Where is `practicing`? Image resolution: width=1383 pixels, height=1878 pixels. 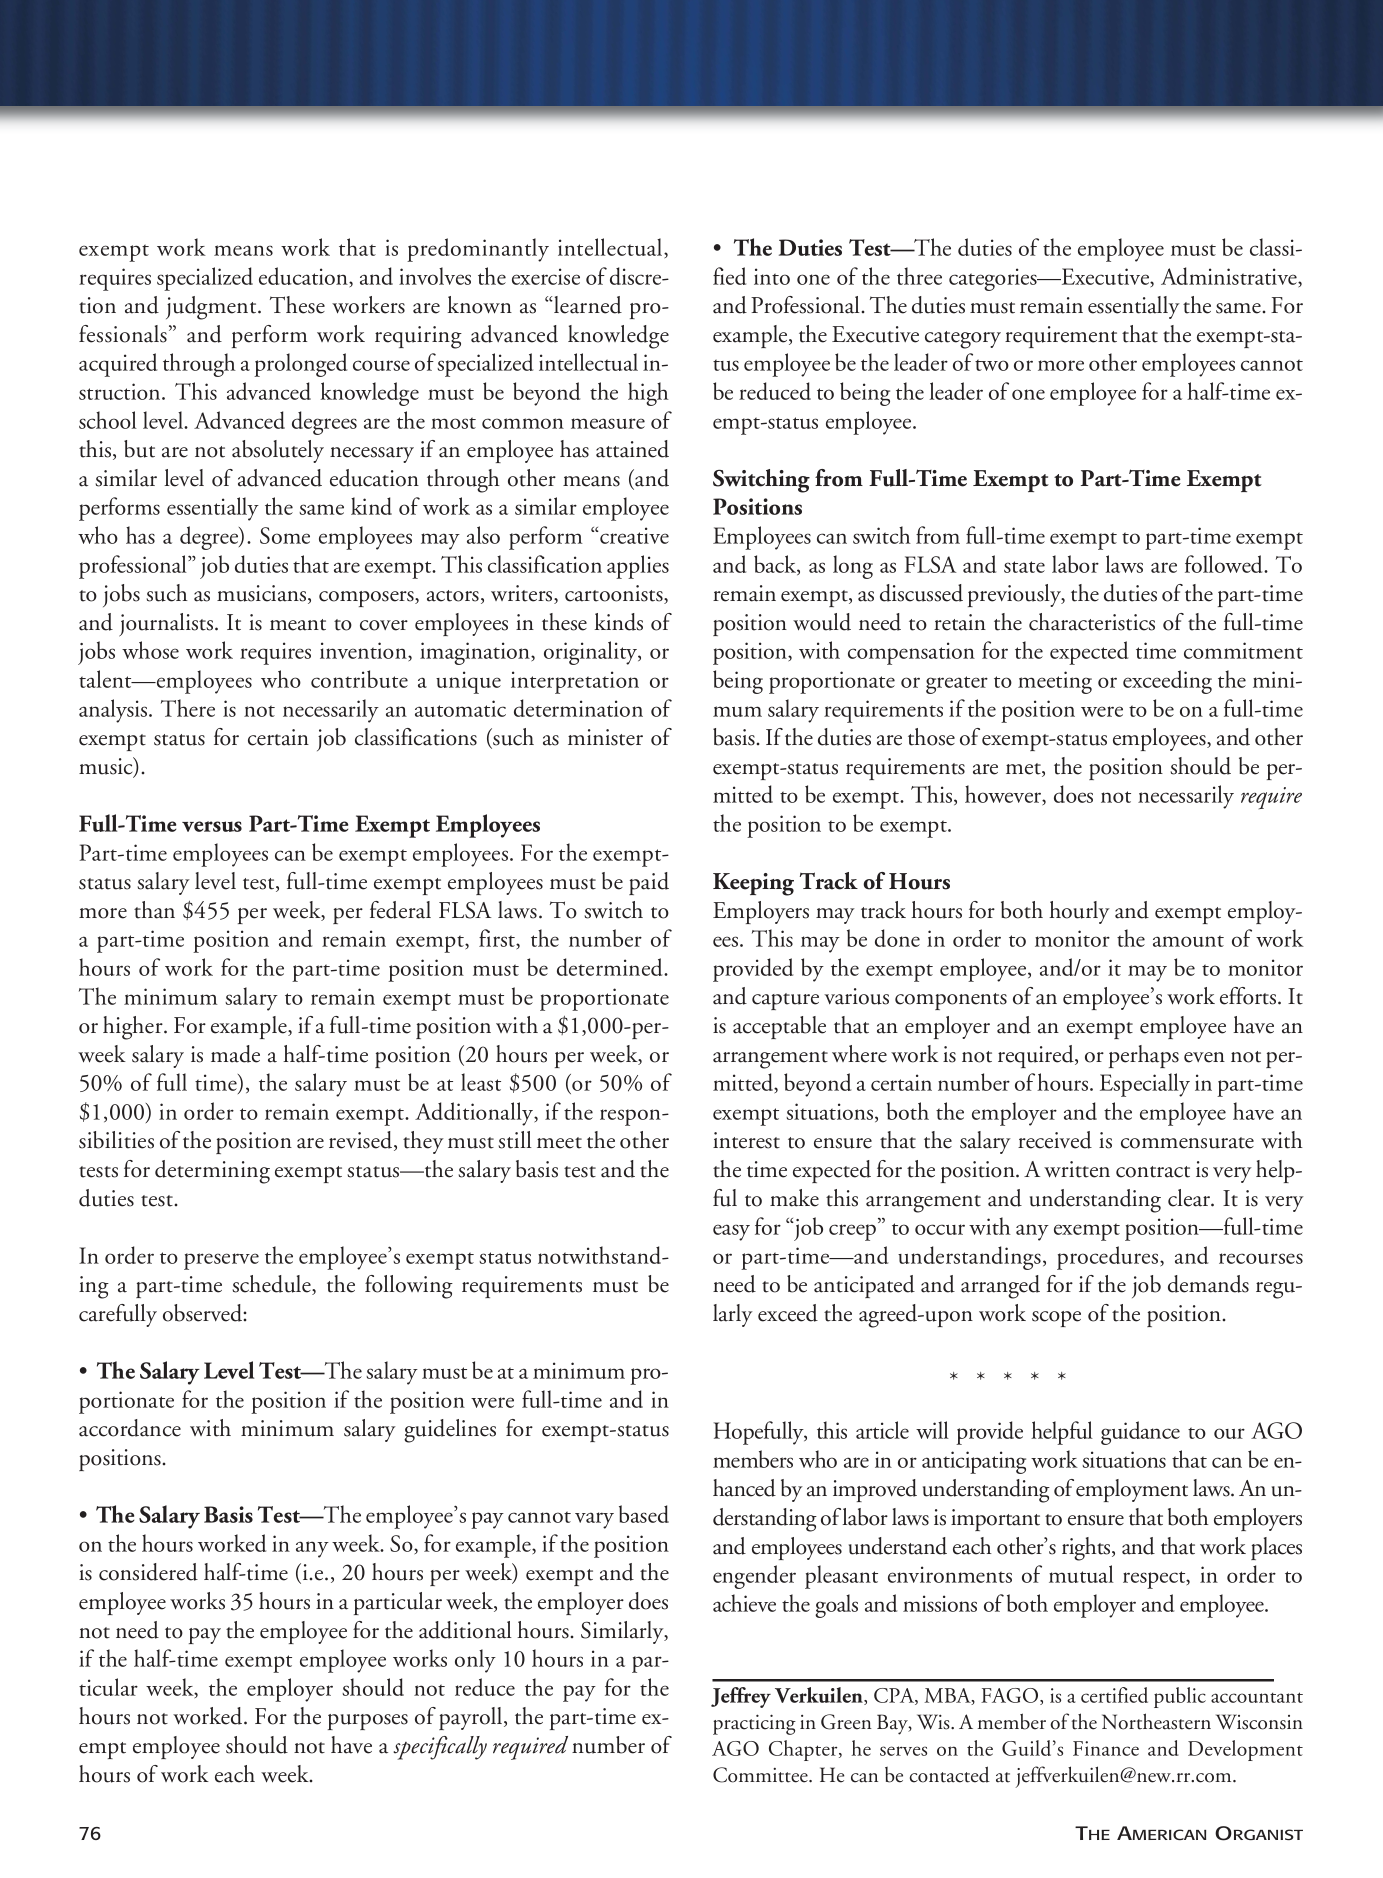 practicing is located at coordinates (754, 1724).
